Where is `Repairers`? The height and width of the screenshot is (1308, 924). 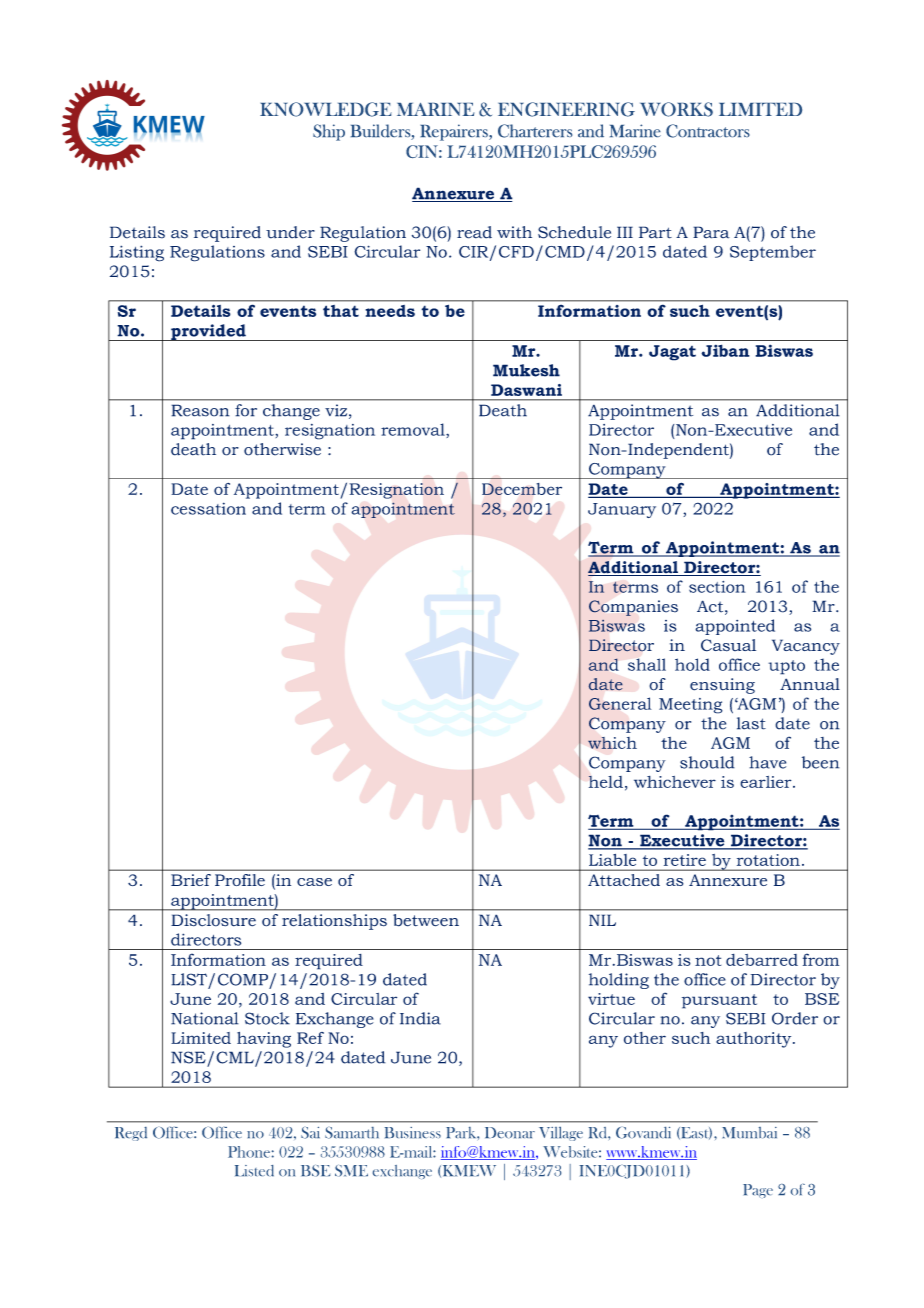 Repairers is located at coordinates (455, 132).
